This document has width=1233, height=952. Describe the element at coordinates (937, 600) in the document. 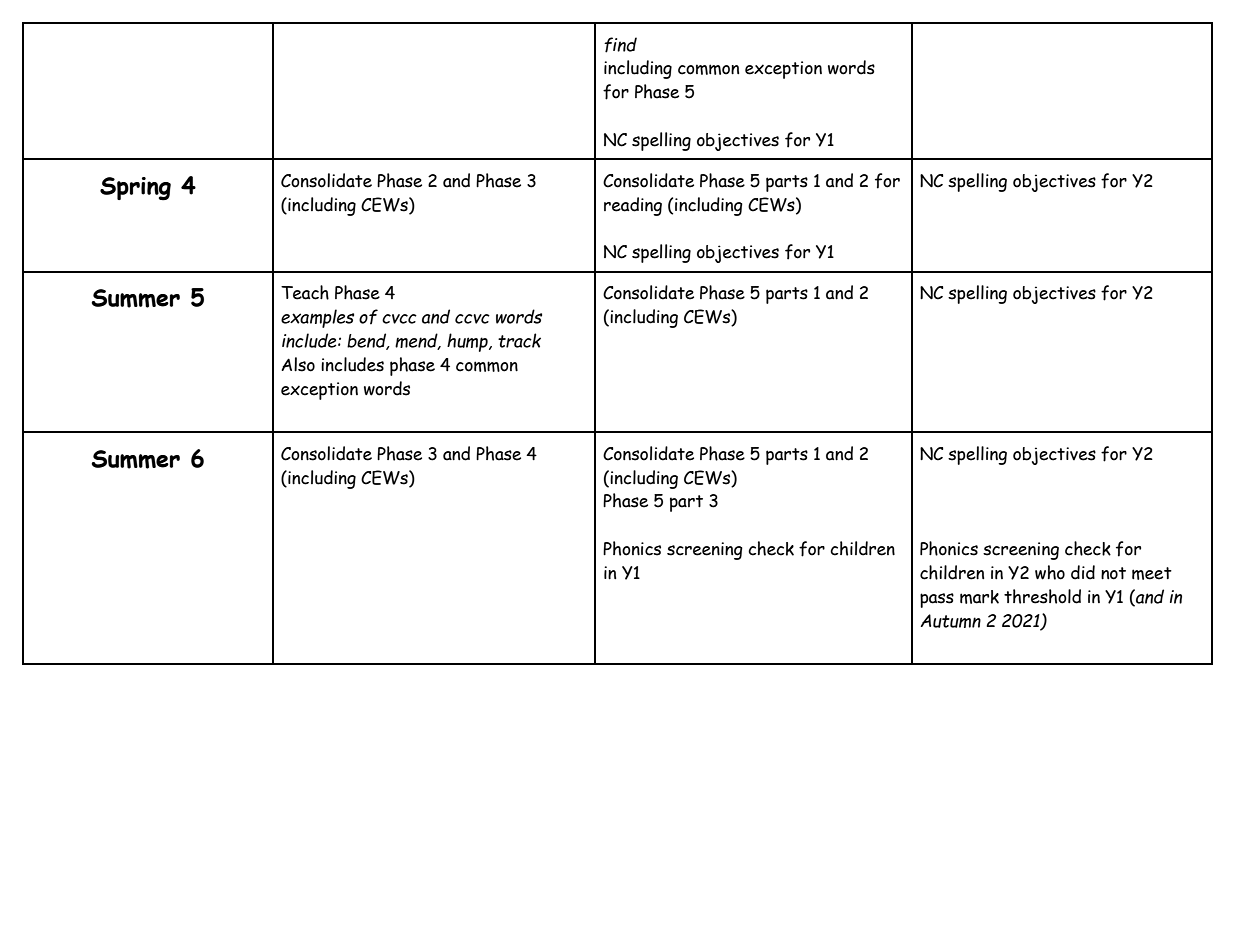

I see `pass` at that location.
